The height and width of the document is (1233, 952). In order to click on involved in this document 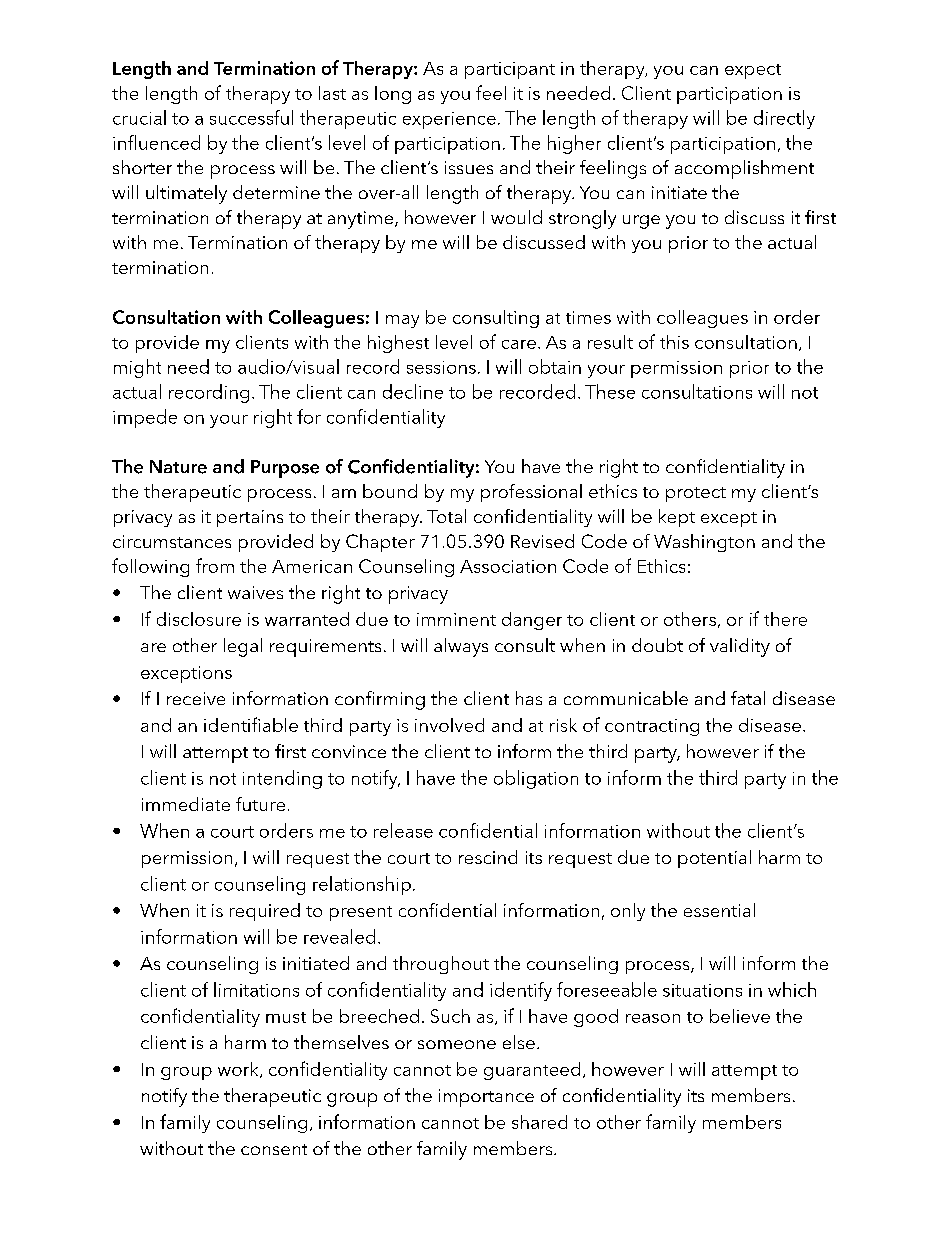, I will do `click(449, 725)`.
